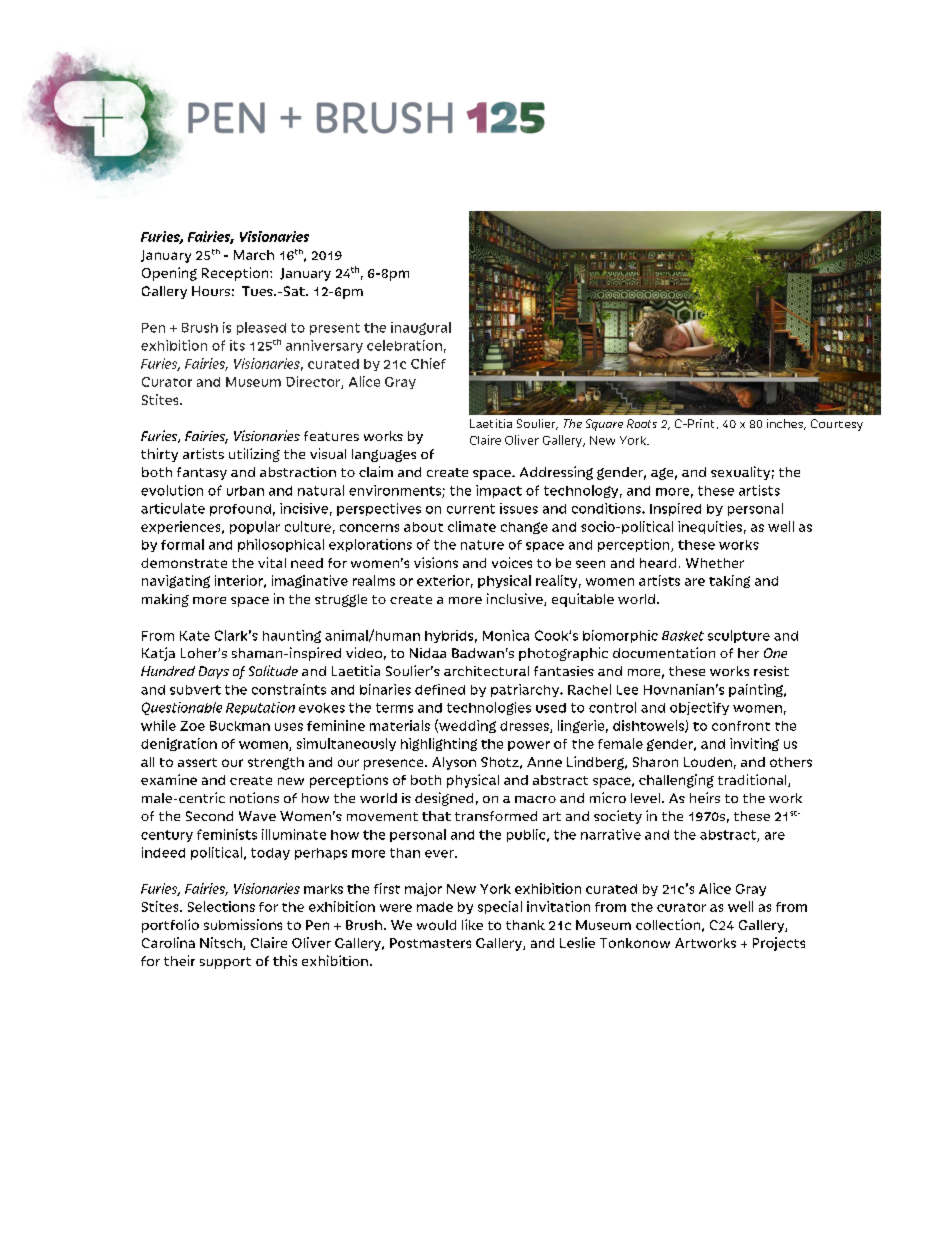  Describe the element at coordinates (243, 924) in the screenshot. I see `submissions` at that location.
